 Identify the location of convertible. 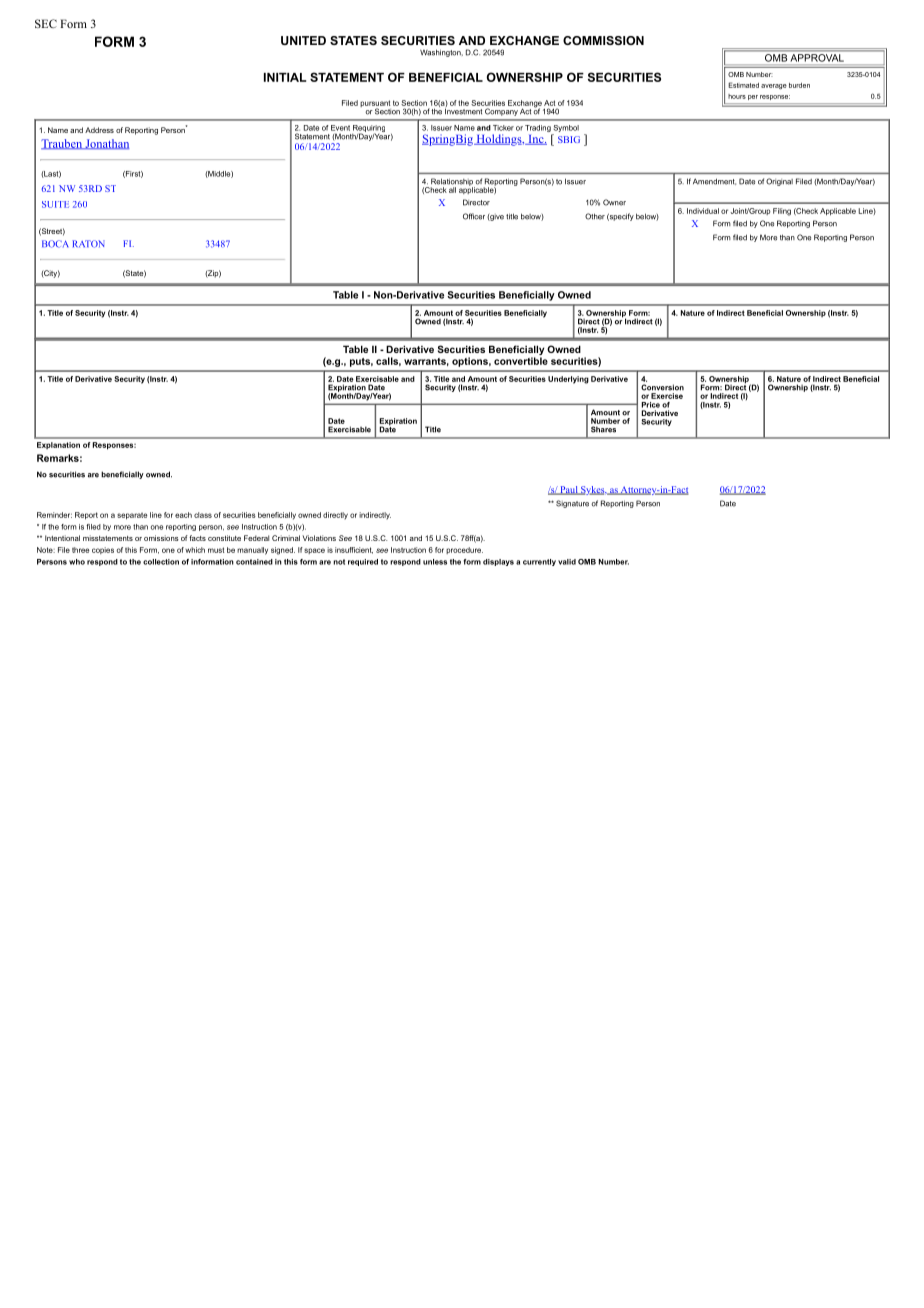
(521, 361).
